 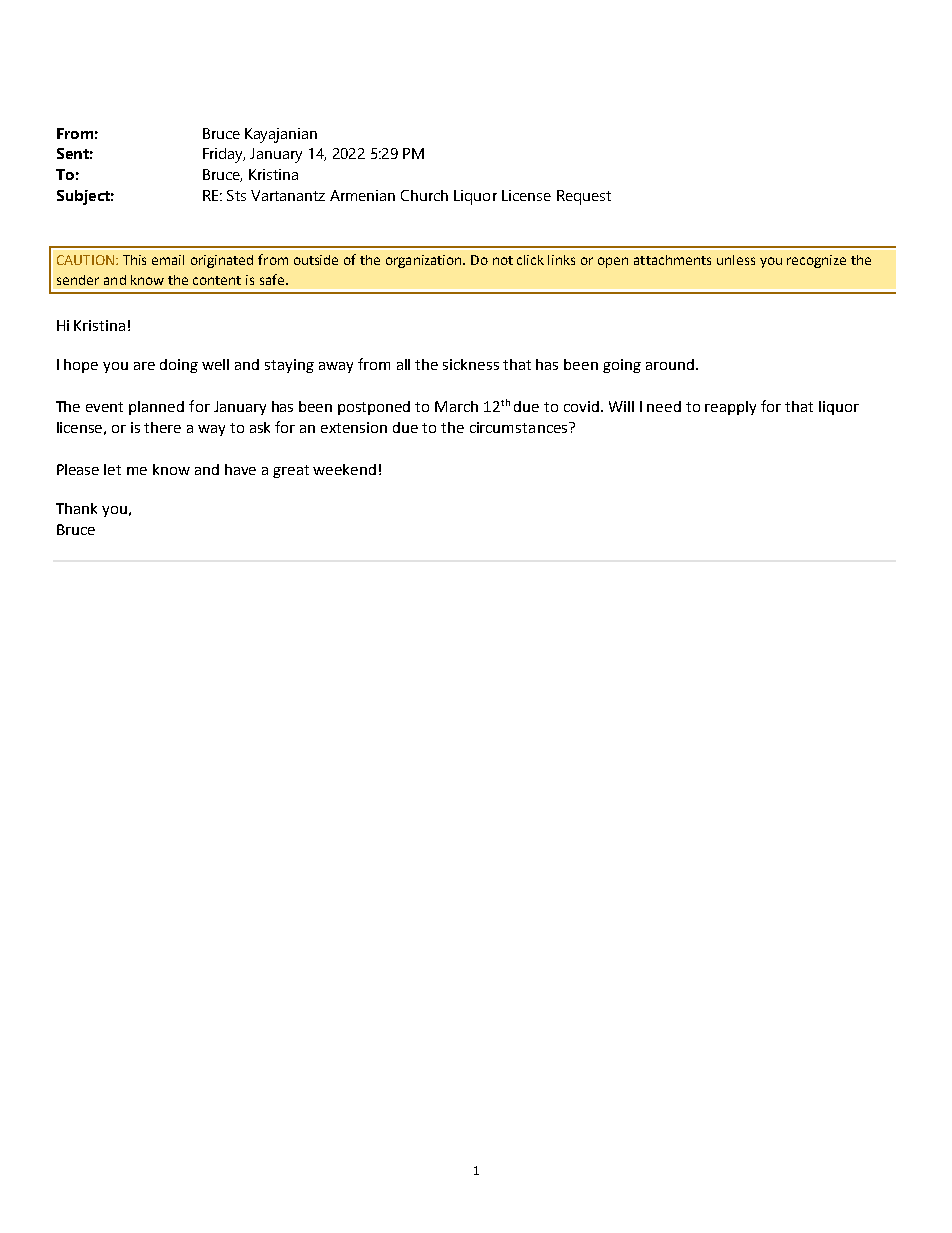 What do you see at coordinates (520, 427) in the image?
I see `circumstances` at bounding box center [520, 427].
